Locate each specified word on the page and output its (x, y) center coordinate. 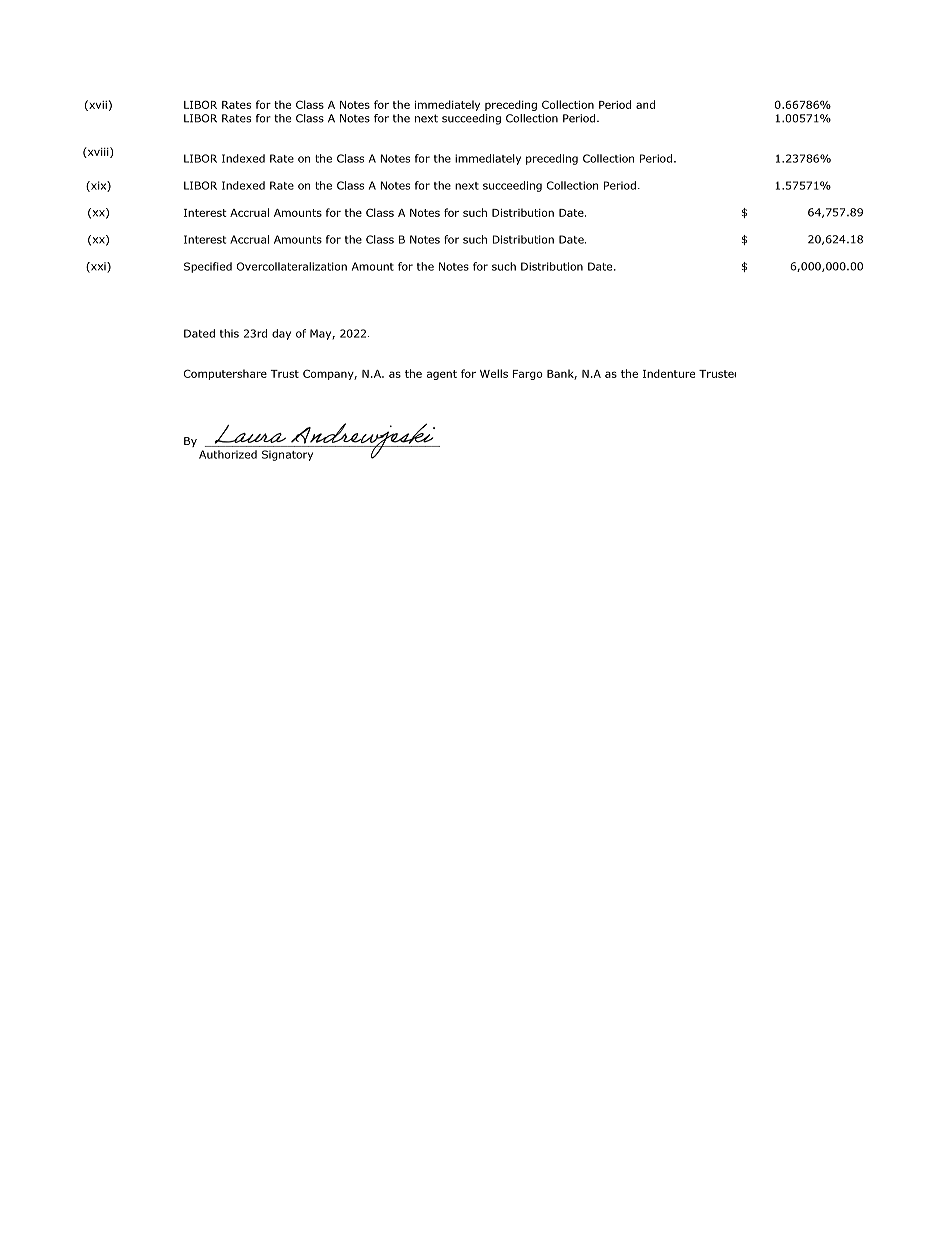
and (645, 104)
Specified (208, 267)
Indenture (669, 373)
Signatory (287, 455)
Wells (494, 373)
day (281, 334)
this (229, 333)
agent (442, 375)
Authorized (228, 454)
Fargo (528, 375)
